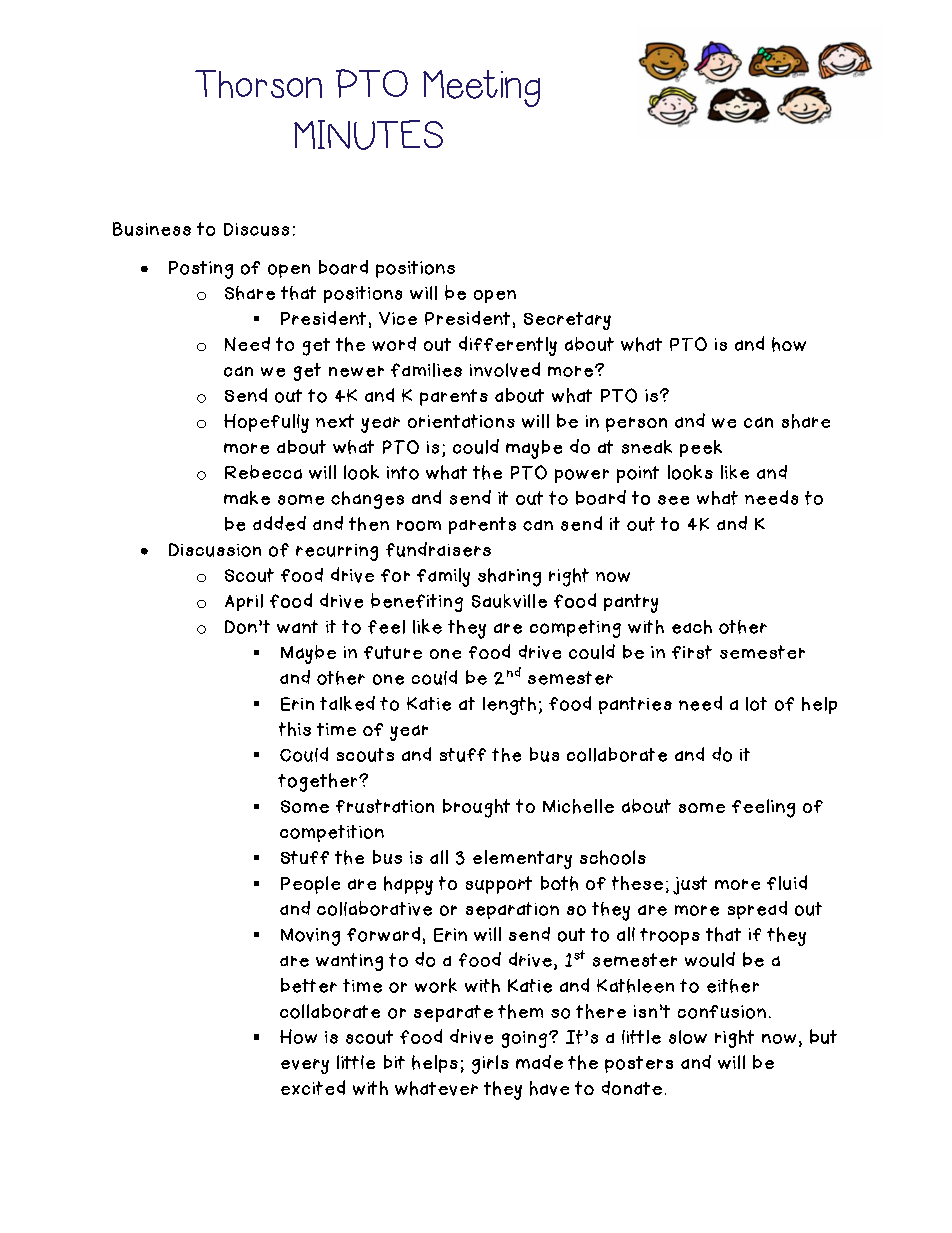  What do you see at coordinates (701, 448) in the screenshot?
I see `peek` at bounding box center [701, 448].
